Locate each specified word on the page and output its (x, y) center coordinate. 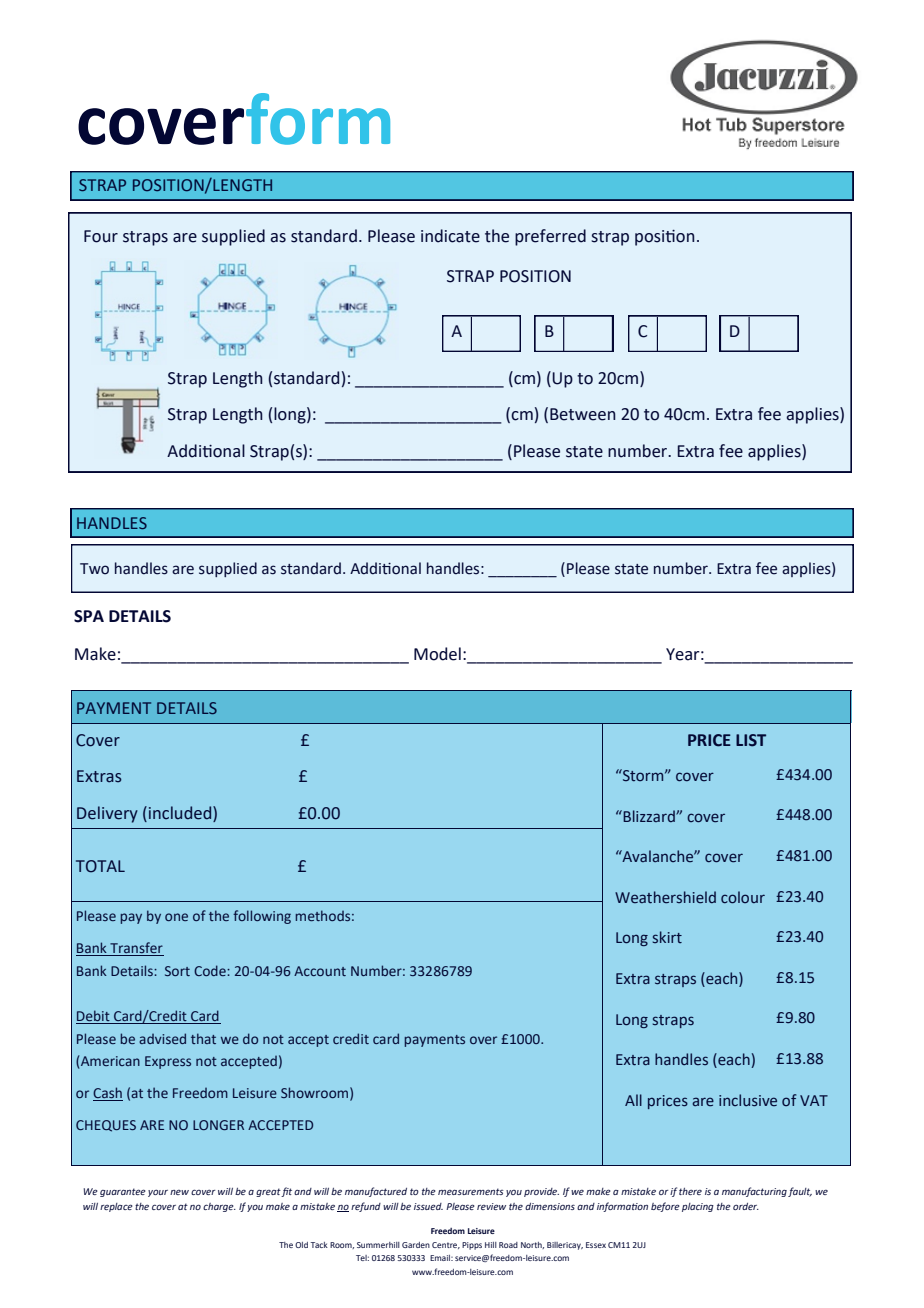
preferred (550, 237)
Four (101, 236)
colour (743, 897)
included (181, 814)
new (179, 1192)
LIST (751, 740)
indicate (450, 236)
